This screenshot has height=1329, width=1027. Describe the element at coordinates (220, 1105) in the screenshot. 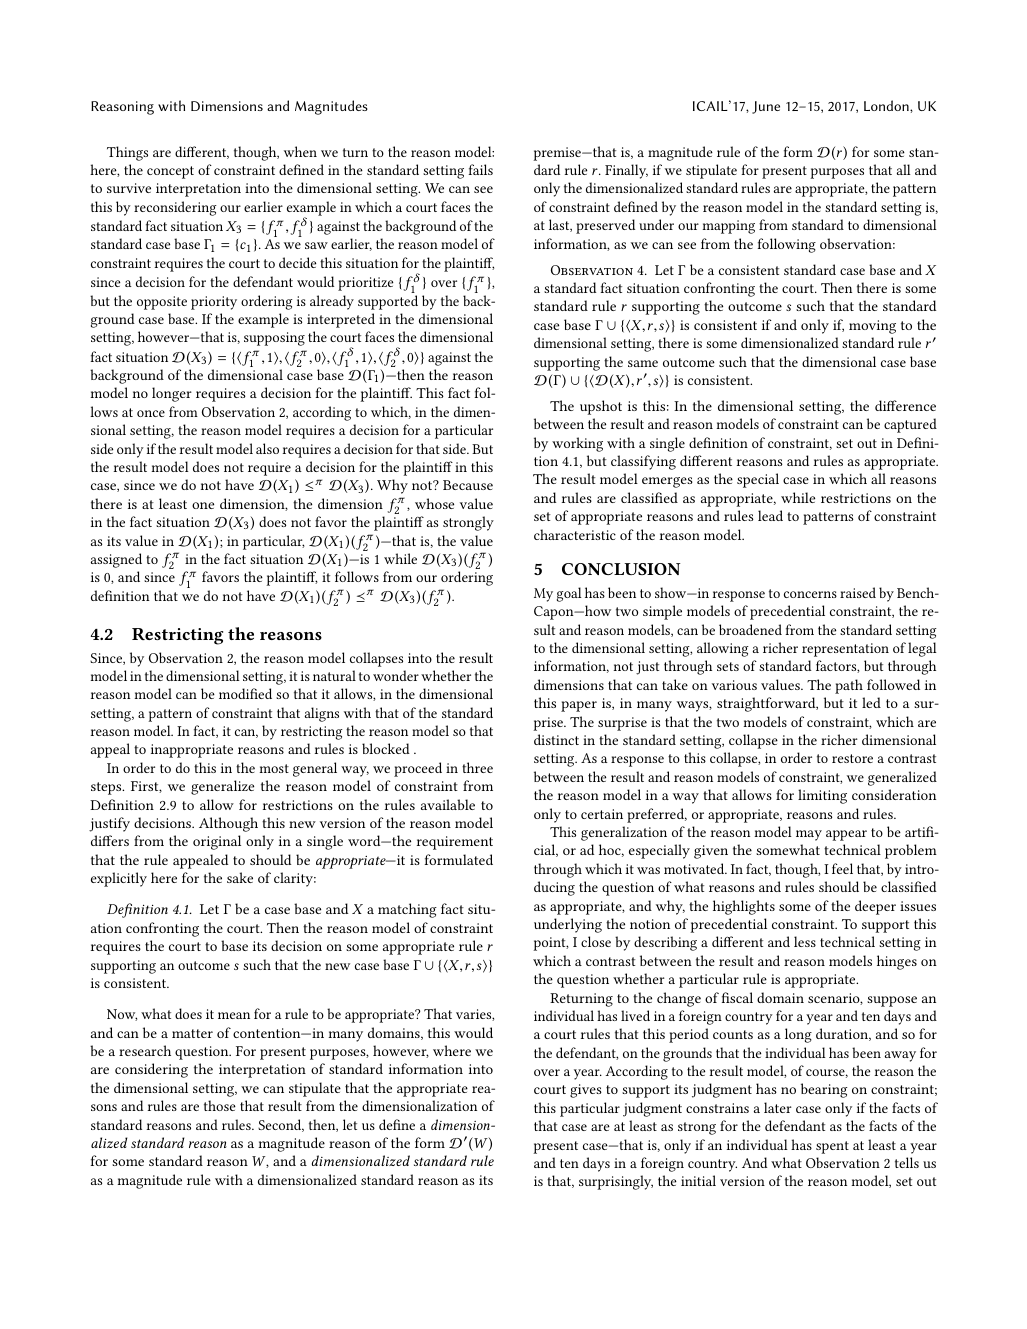

I see `those` at that location.
